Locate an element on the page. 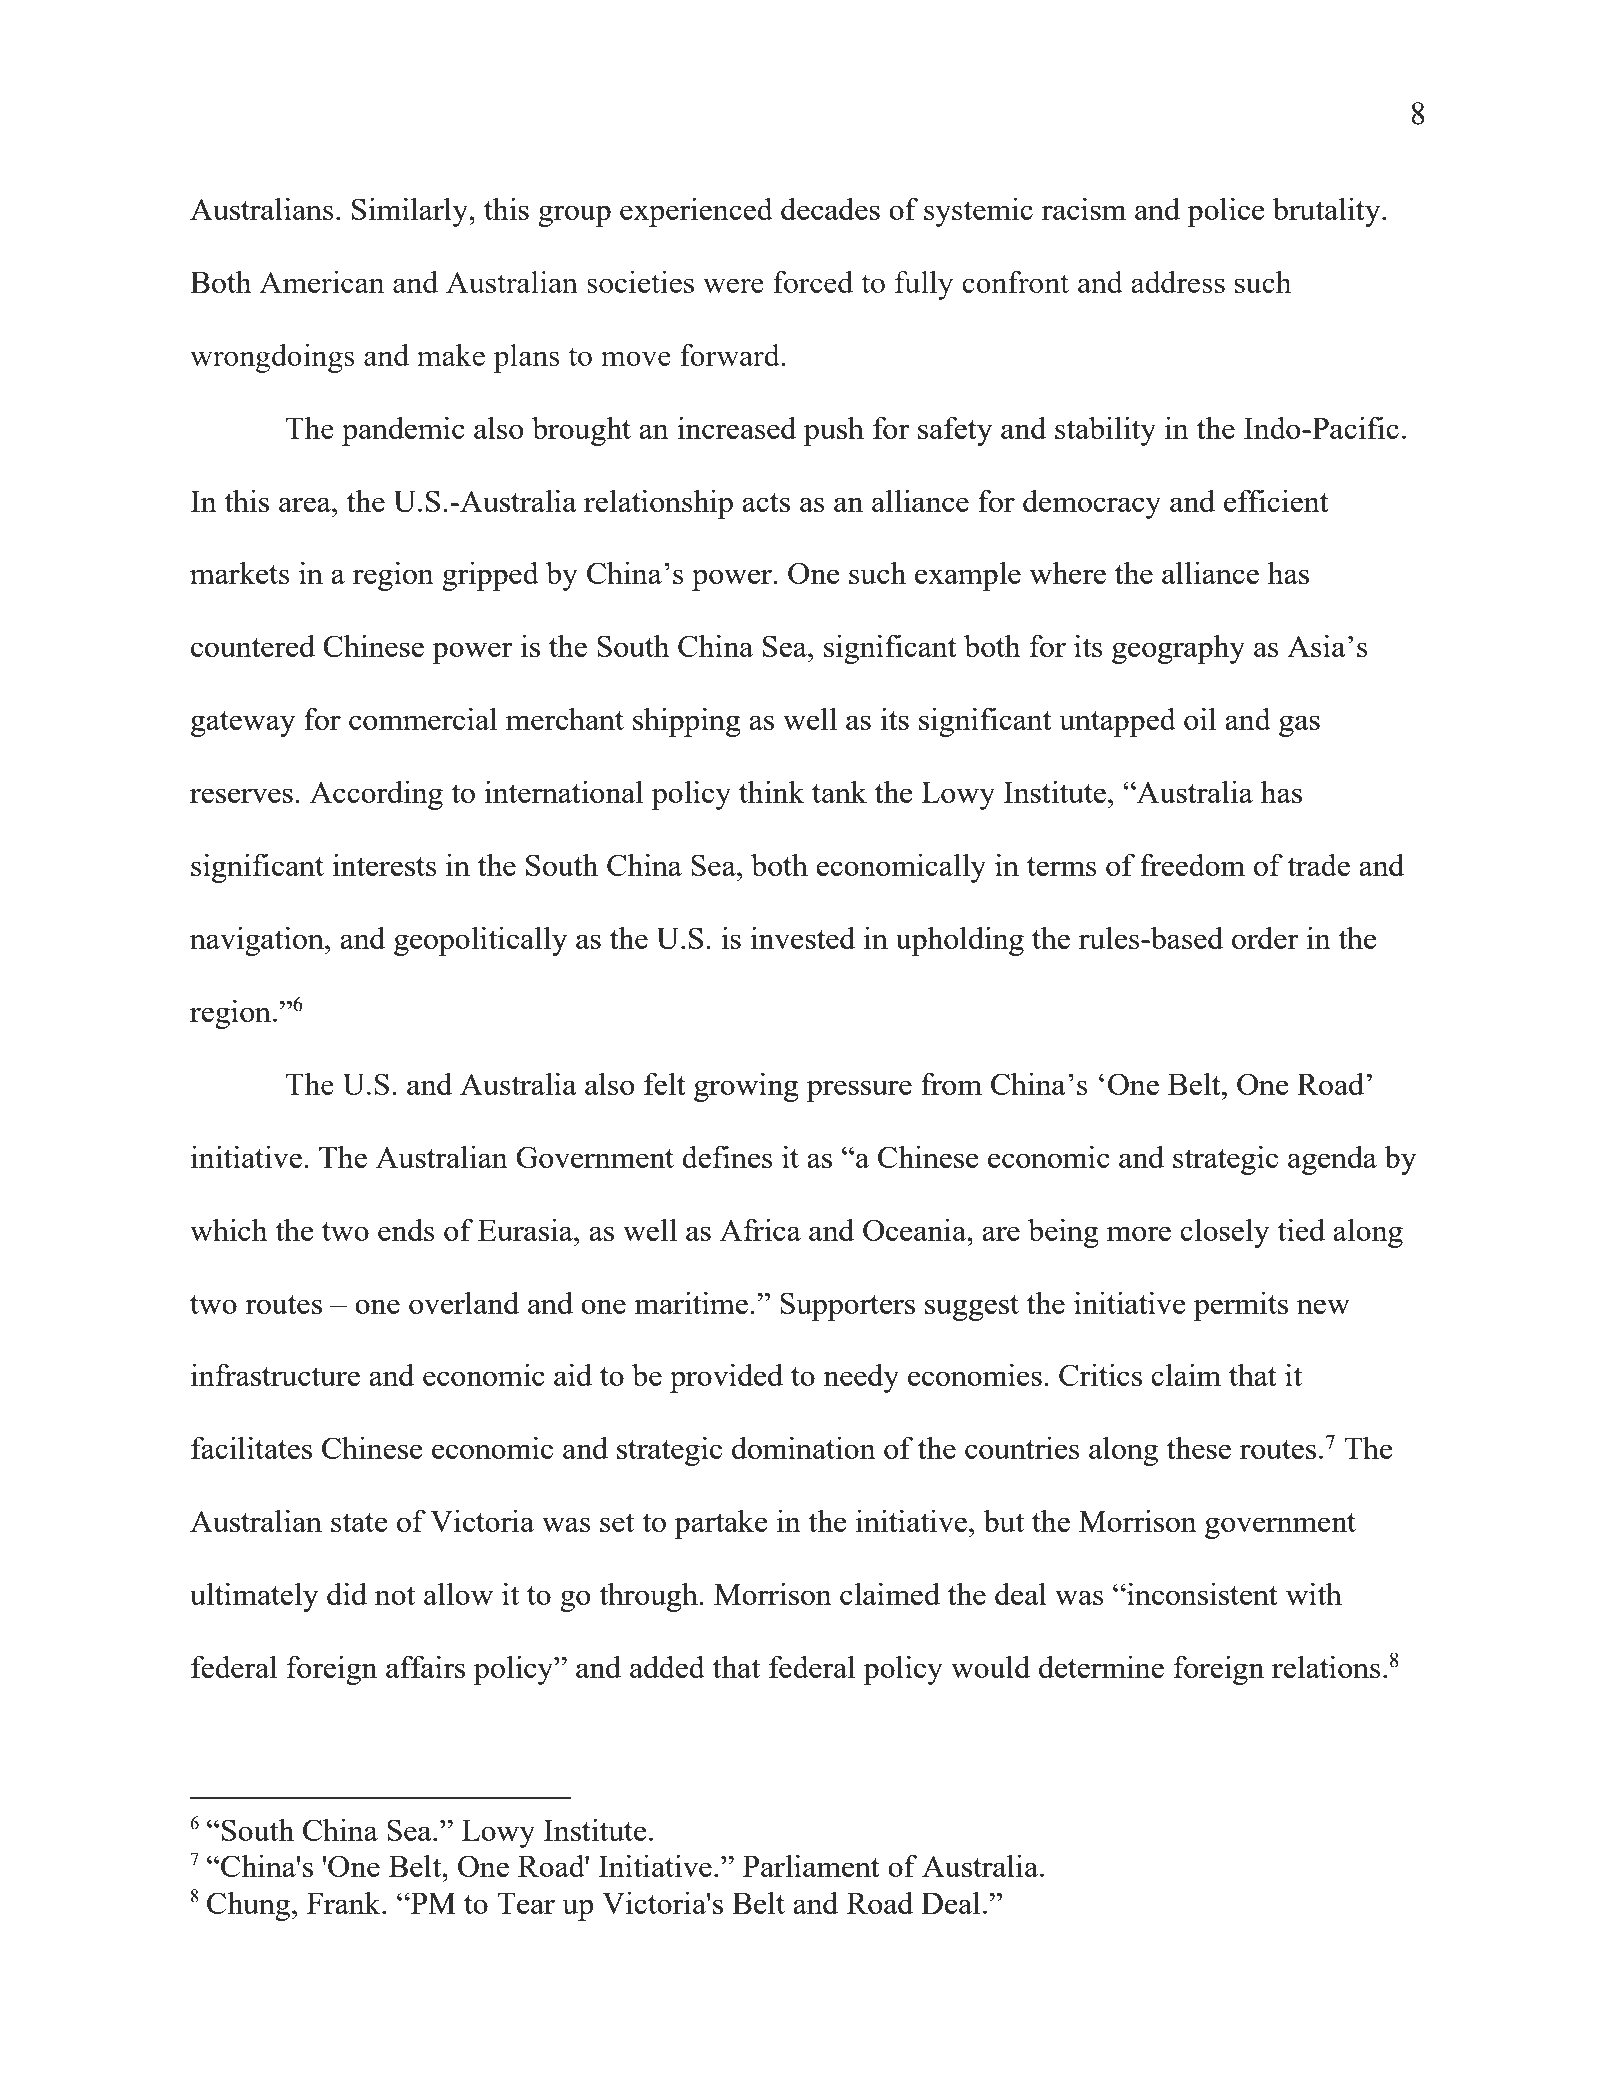 This image has height=2092, width=1616. permits is located at coordinates (1241, 1306).
